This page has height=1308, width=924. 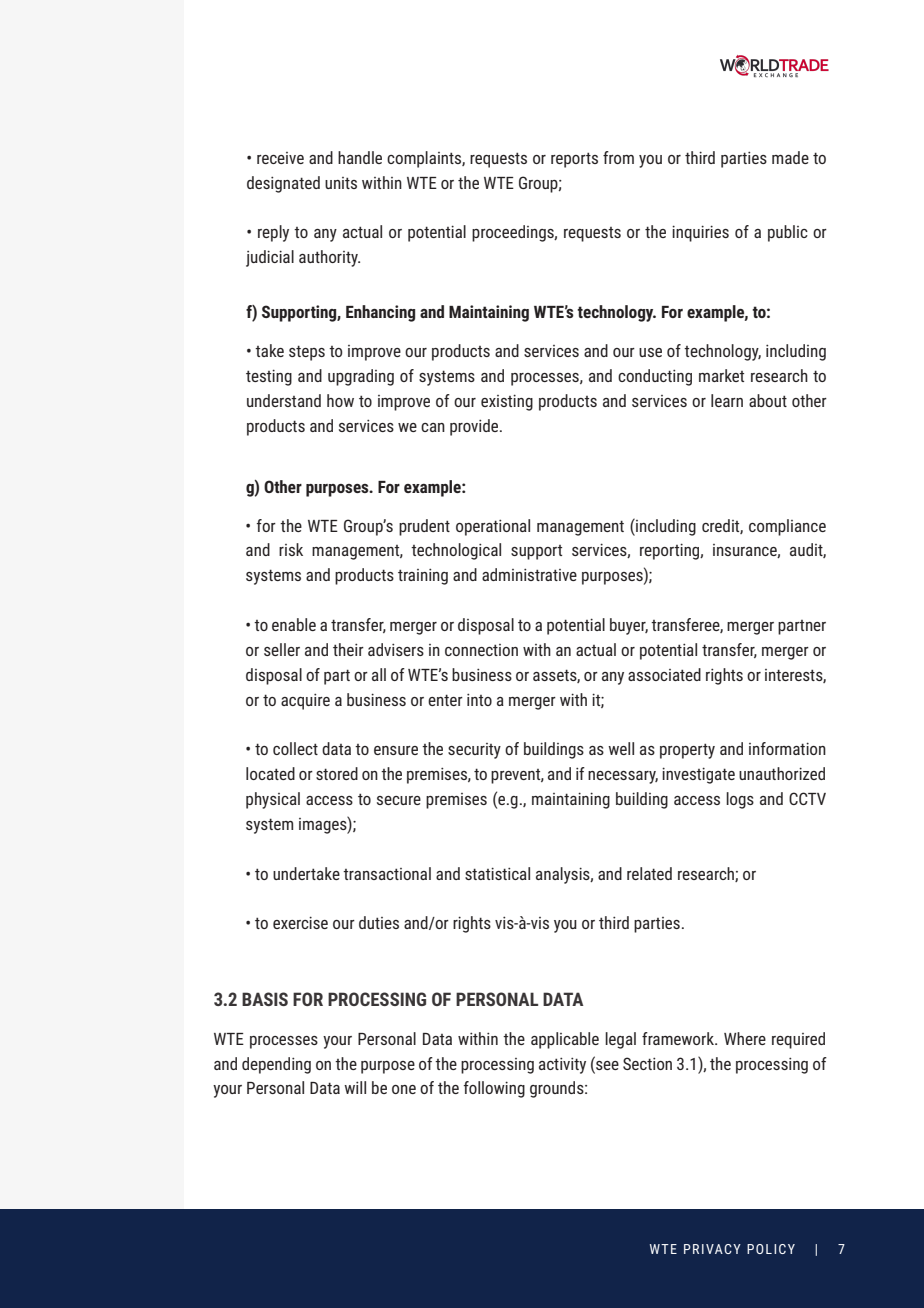 What do you see at coordinates (745, 1038) in the page?
I see `Where` at bounding box center [745, 1038].
